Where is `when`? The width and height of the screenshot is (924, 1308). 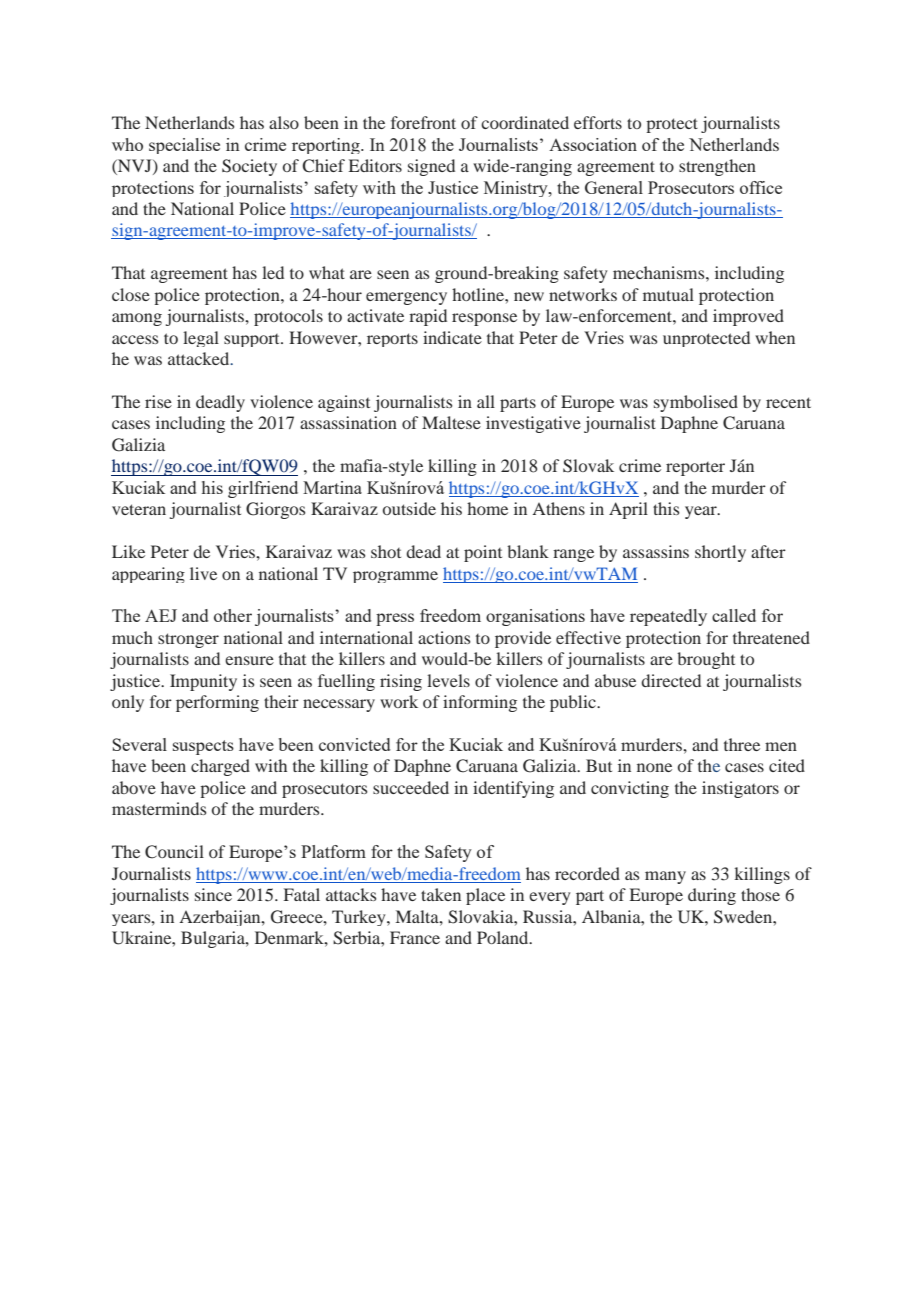 when is located at coordinates (775, 337).
